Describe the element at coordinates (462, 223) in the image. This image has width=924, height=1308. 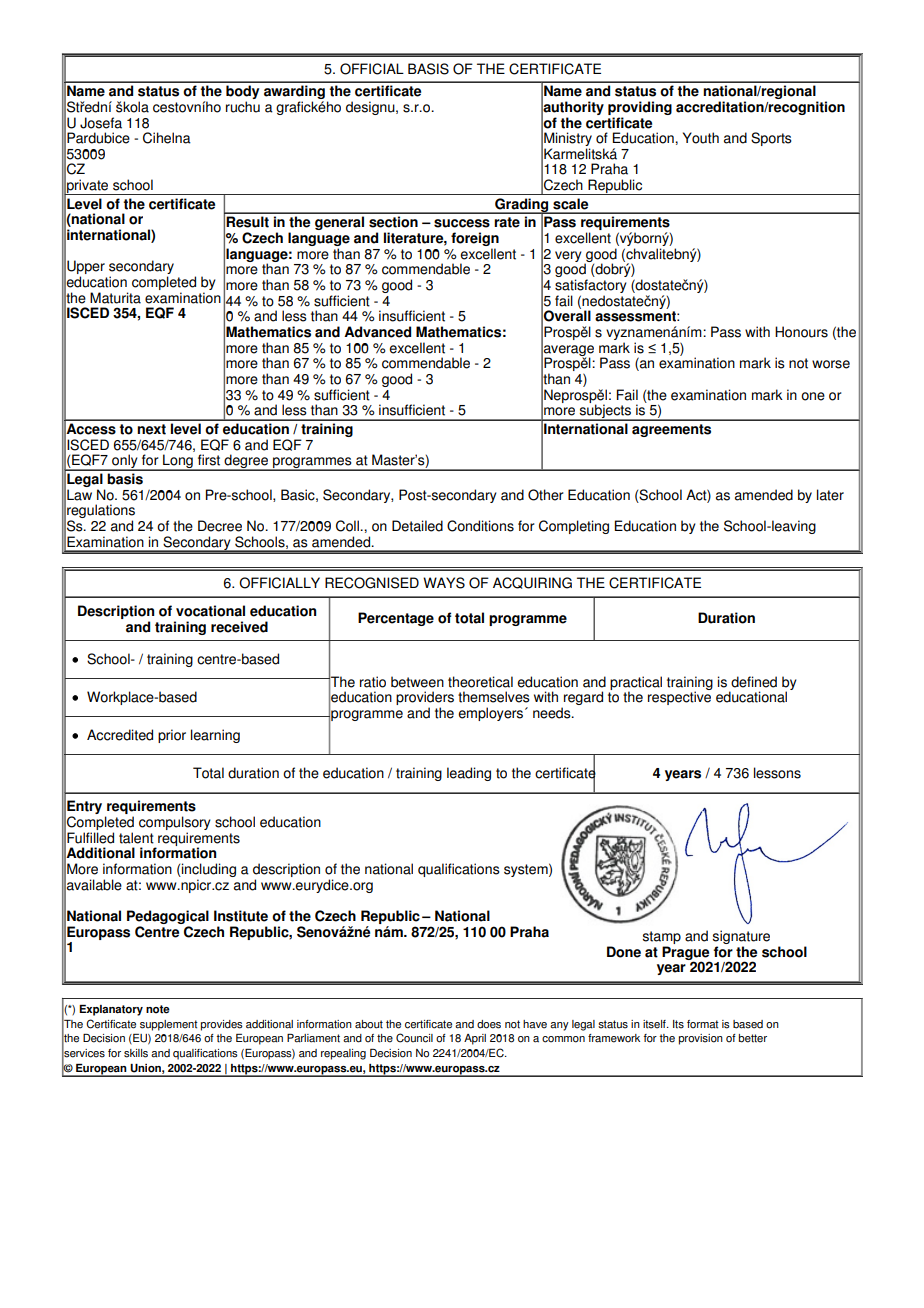
I see `success` at that location.
